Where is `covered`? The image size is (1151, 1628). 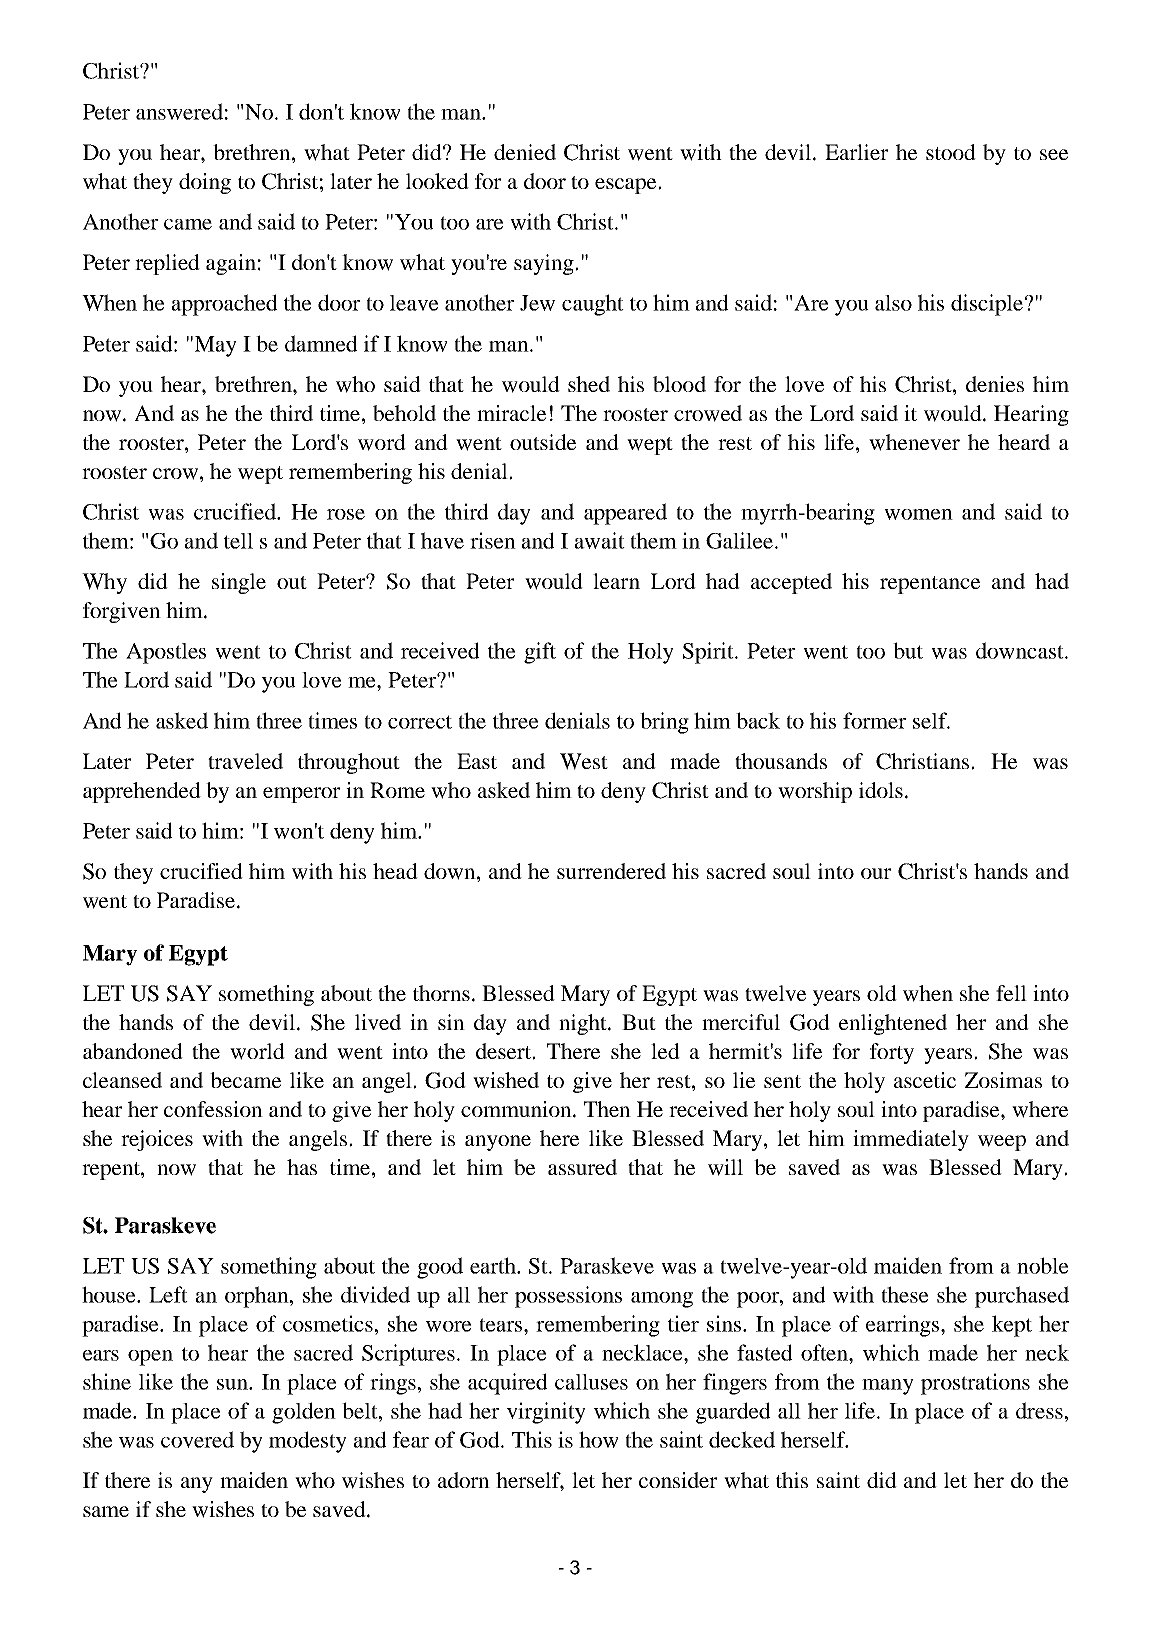 covered is located at coordinates (197, 1439).
